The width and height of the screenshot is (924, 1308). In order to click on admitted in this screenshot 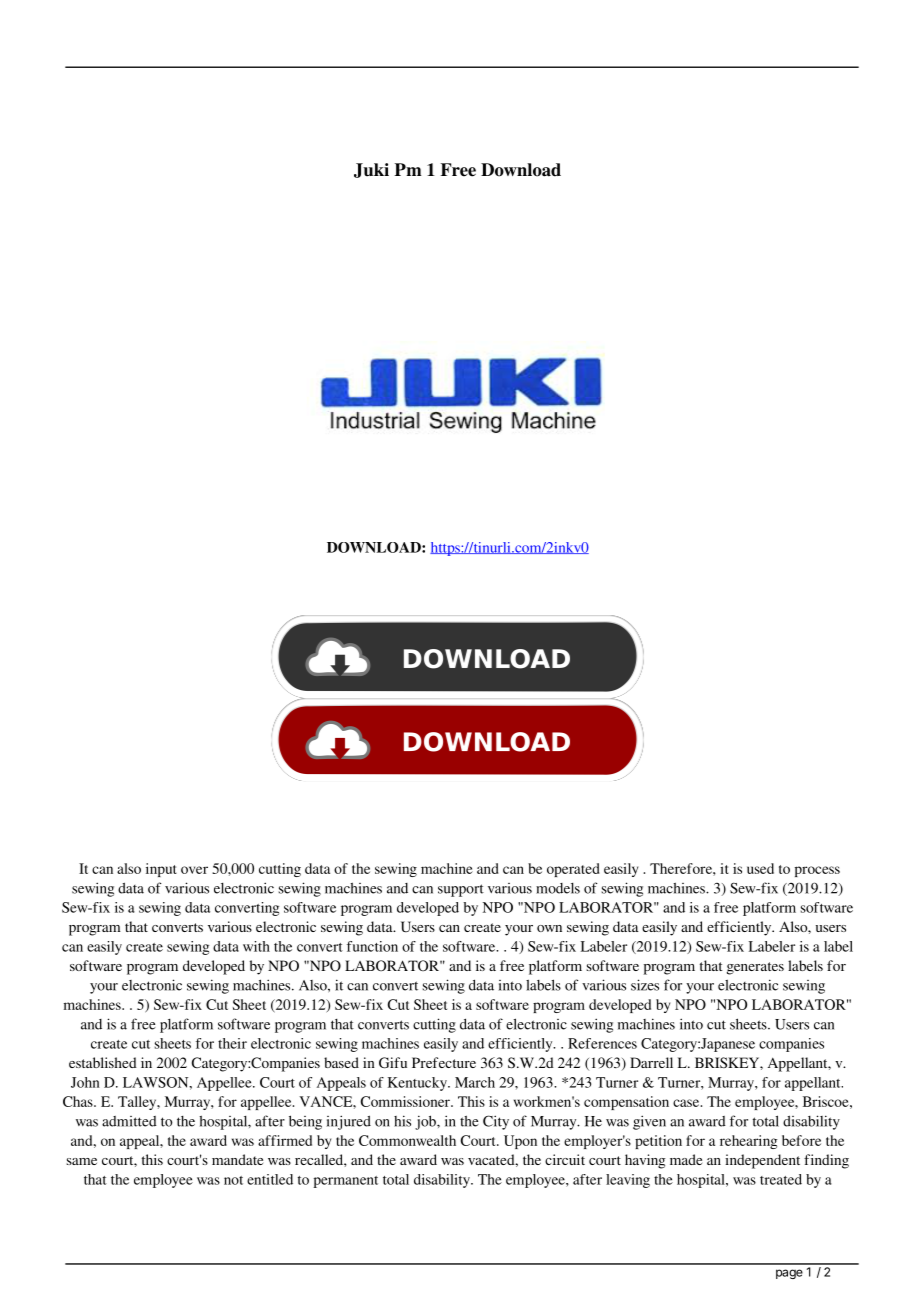, I will do `click(129, 1121)`.
